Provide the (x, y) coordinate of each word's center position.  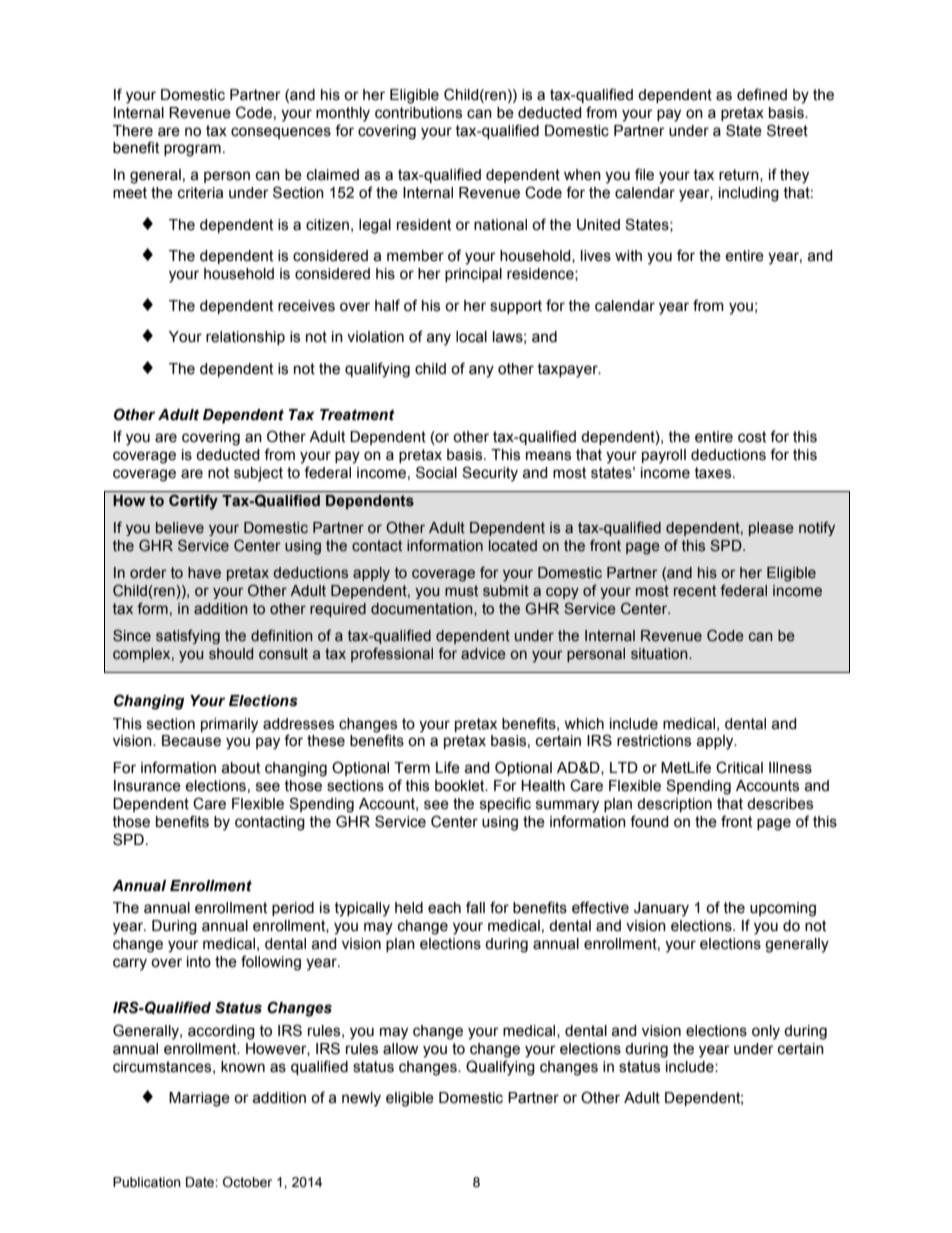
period (293, 909)
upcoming (783, 909)
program (192, 150)
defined (762, 94)
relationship (245, 338)
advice (483, 654)
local (471, 337)
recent (695, 591)
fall (475, 907)
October (247, 1182)
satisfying (188, 636)
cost (752, 437)
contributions (418, 113)
